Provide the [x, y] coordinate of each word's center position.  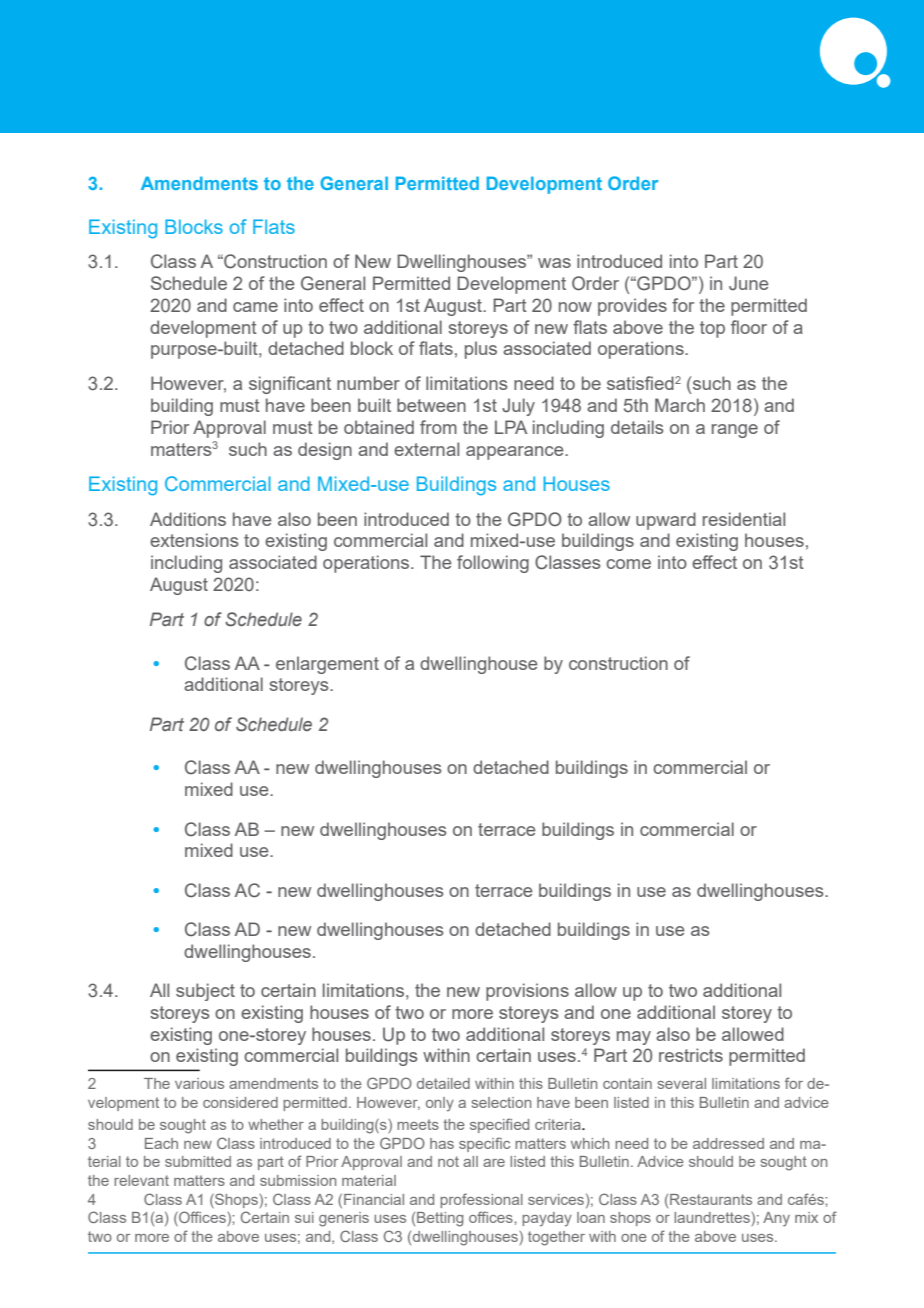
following [493, 564]
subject [205, 992]
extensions [194, 540]
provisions [527, 992]
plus [481, 350]
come [628, 564]
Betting [440, 1219]
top [712, 329]
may [634, 1038]
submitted [198, 1161]
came [255, 307]
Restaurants [711, 1199]
